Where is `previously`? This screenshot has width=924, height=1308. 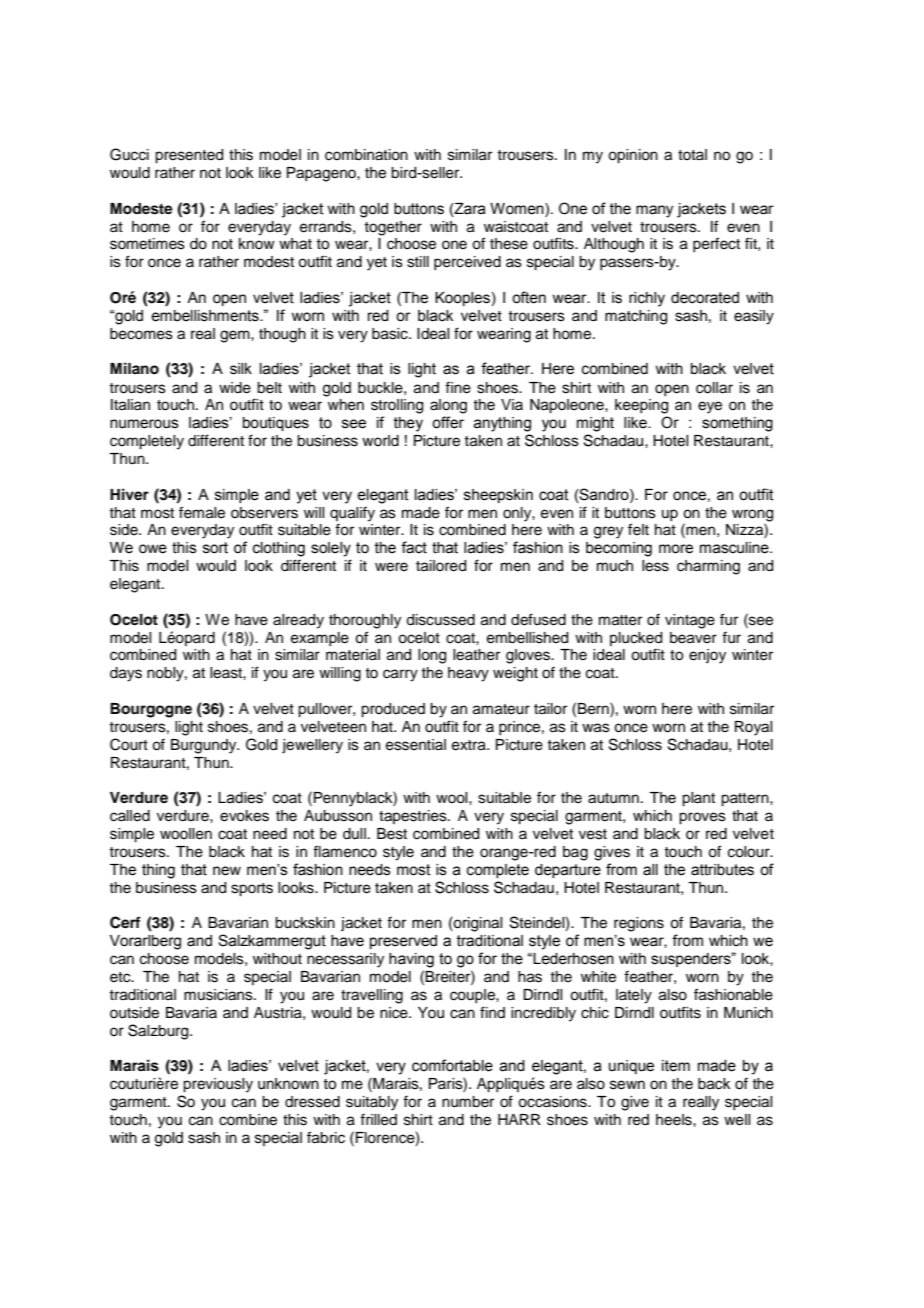
previously is located at coordinates (218, 1085).
